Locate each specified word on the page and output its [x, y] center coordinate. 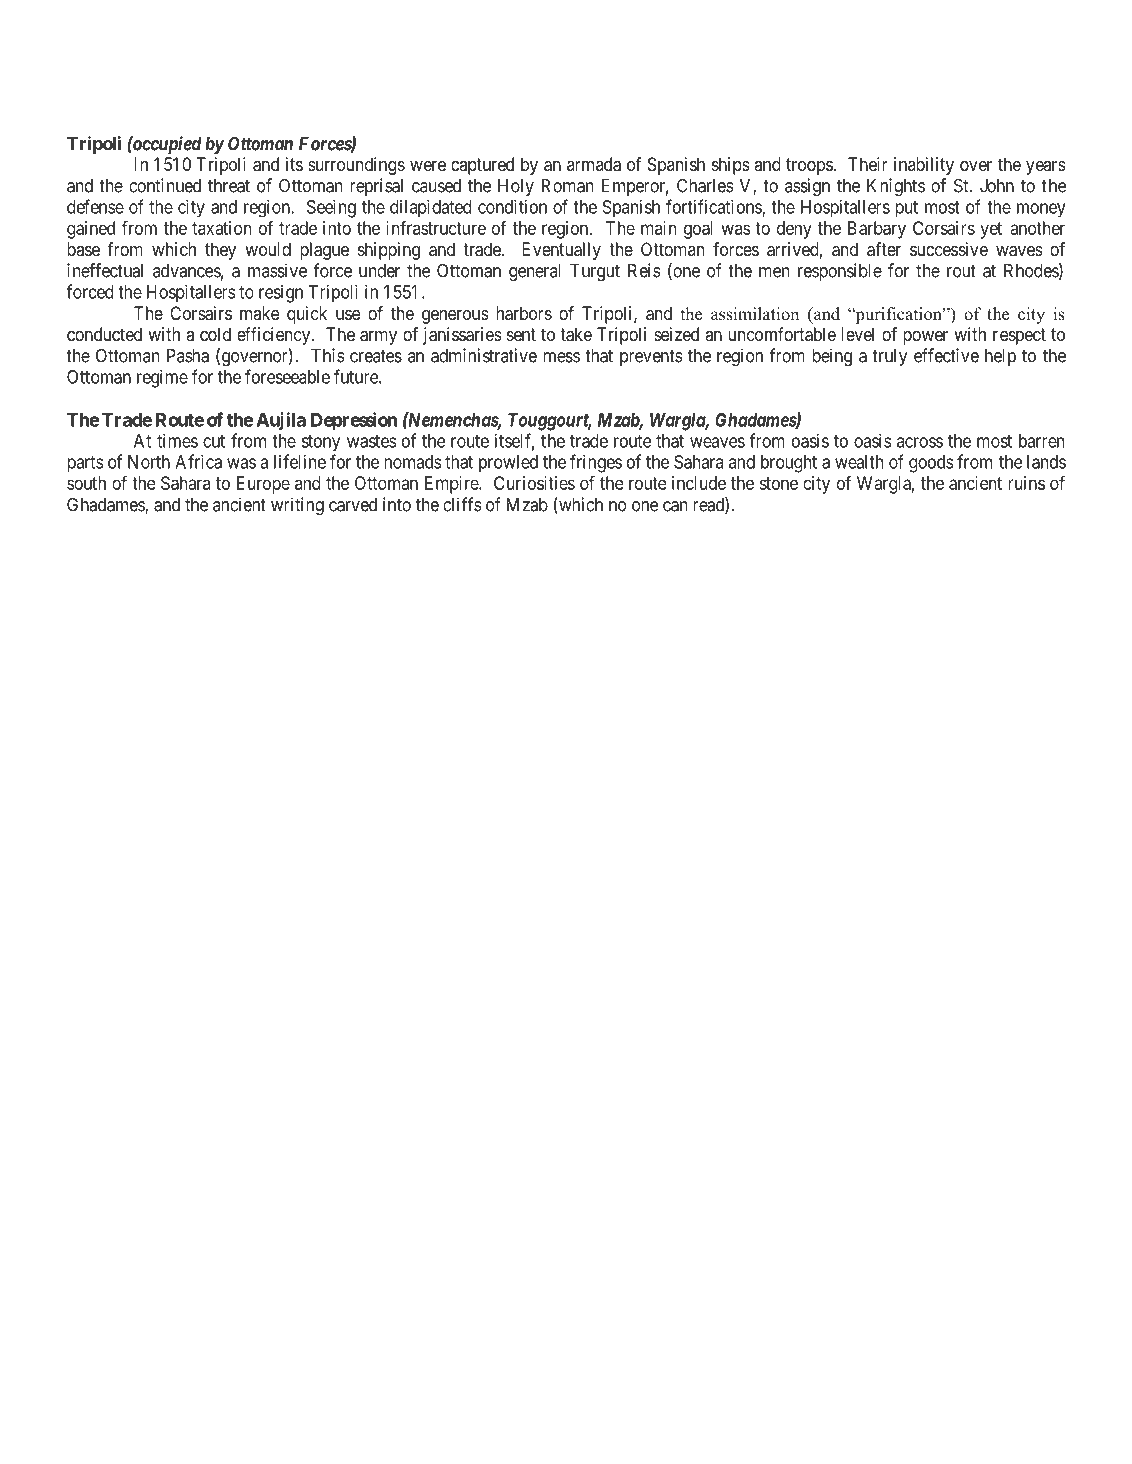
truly [889, 357]
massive [277, 270]
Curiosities [534, 483]
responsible [840, 272]
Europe [263, 485]
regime [162, 379]
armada [594, 164]
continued [165, 185]
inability [924, 166]
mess [561, 357]
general [535, 272]
